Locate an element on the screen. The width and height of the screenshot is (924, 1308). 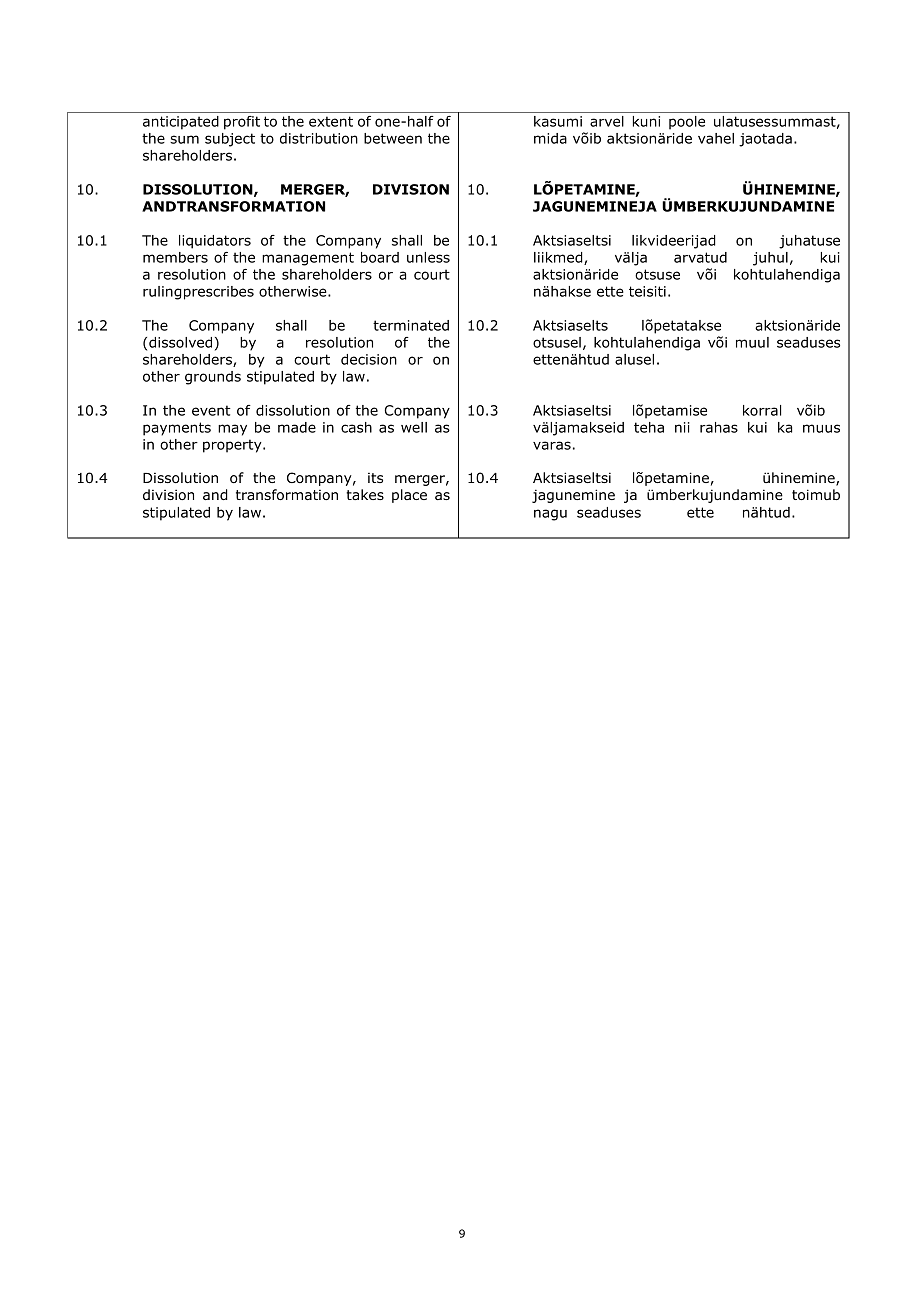
subject is located at coordinates (230, 140).
